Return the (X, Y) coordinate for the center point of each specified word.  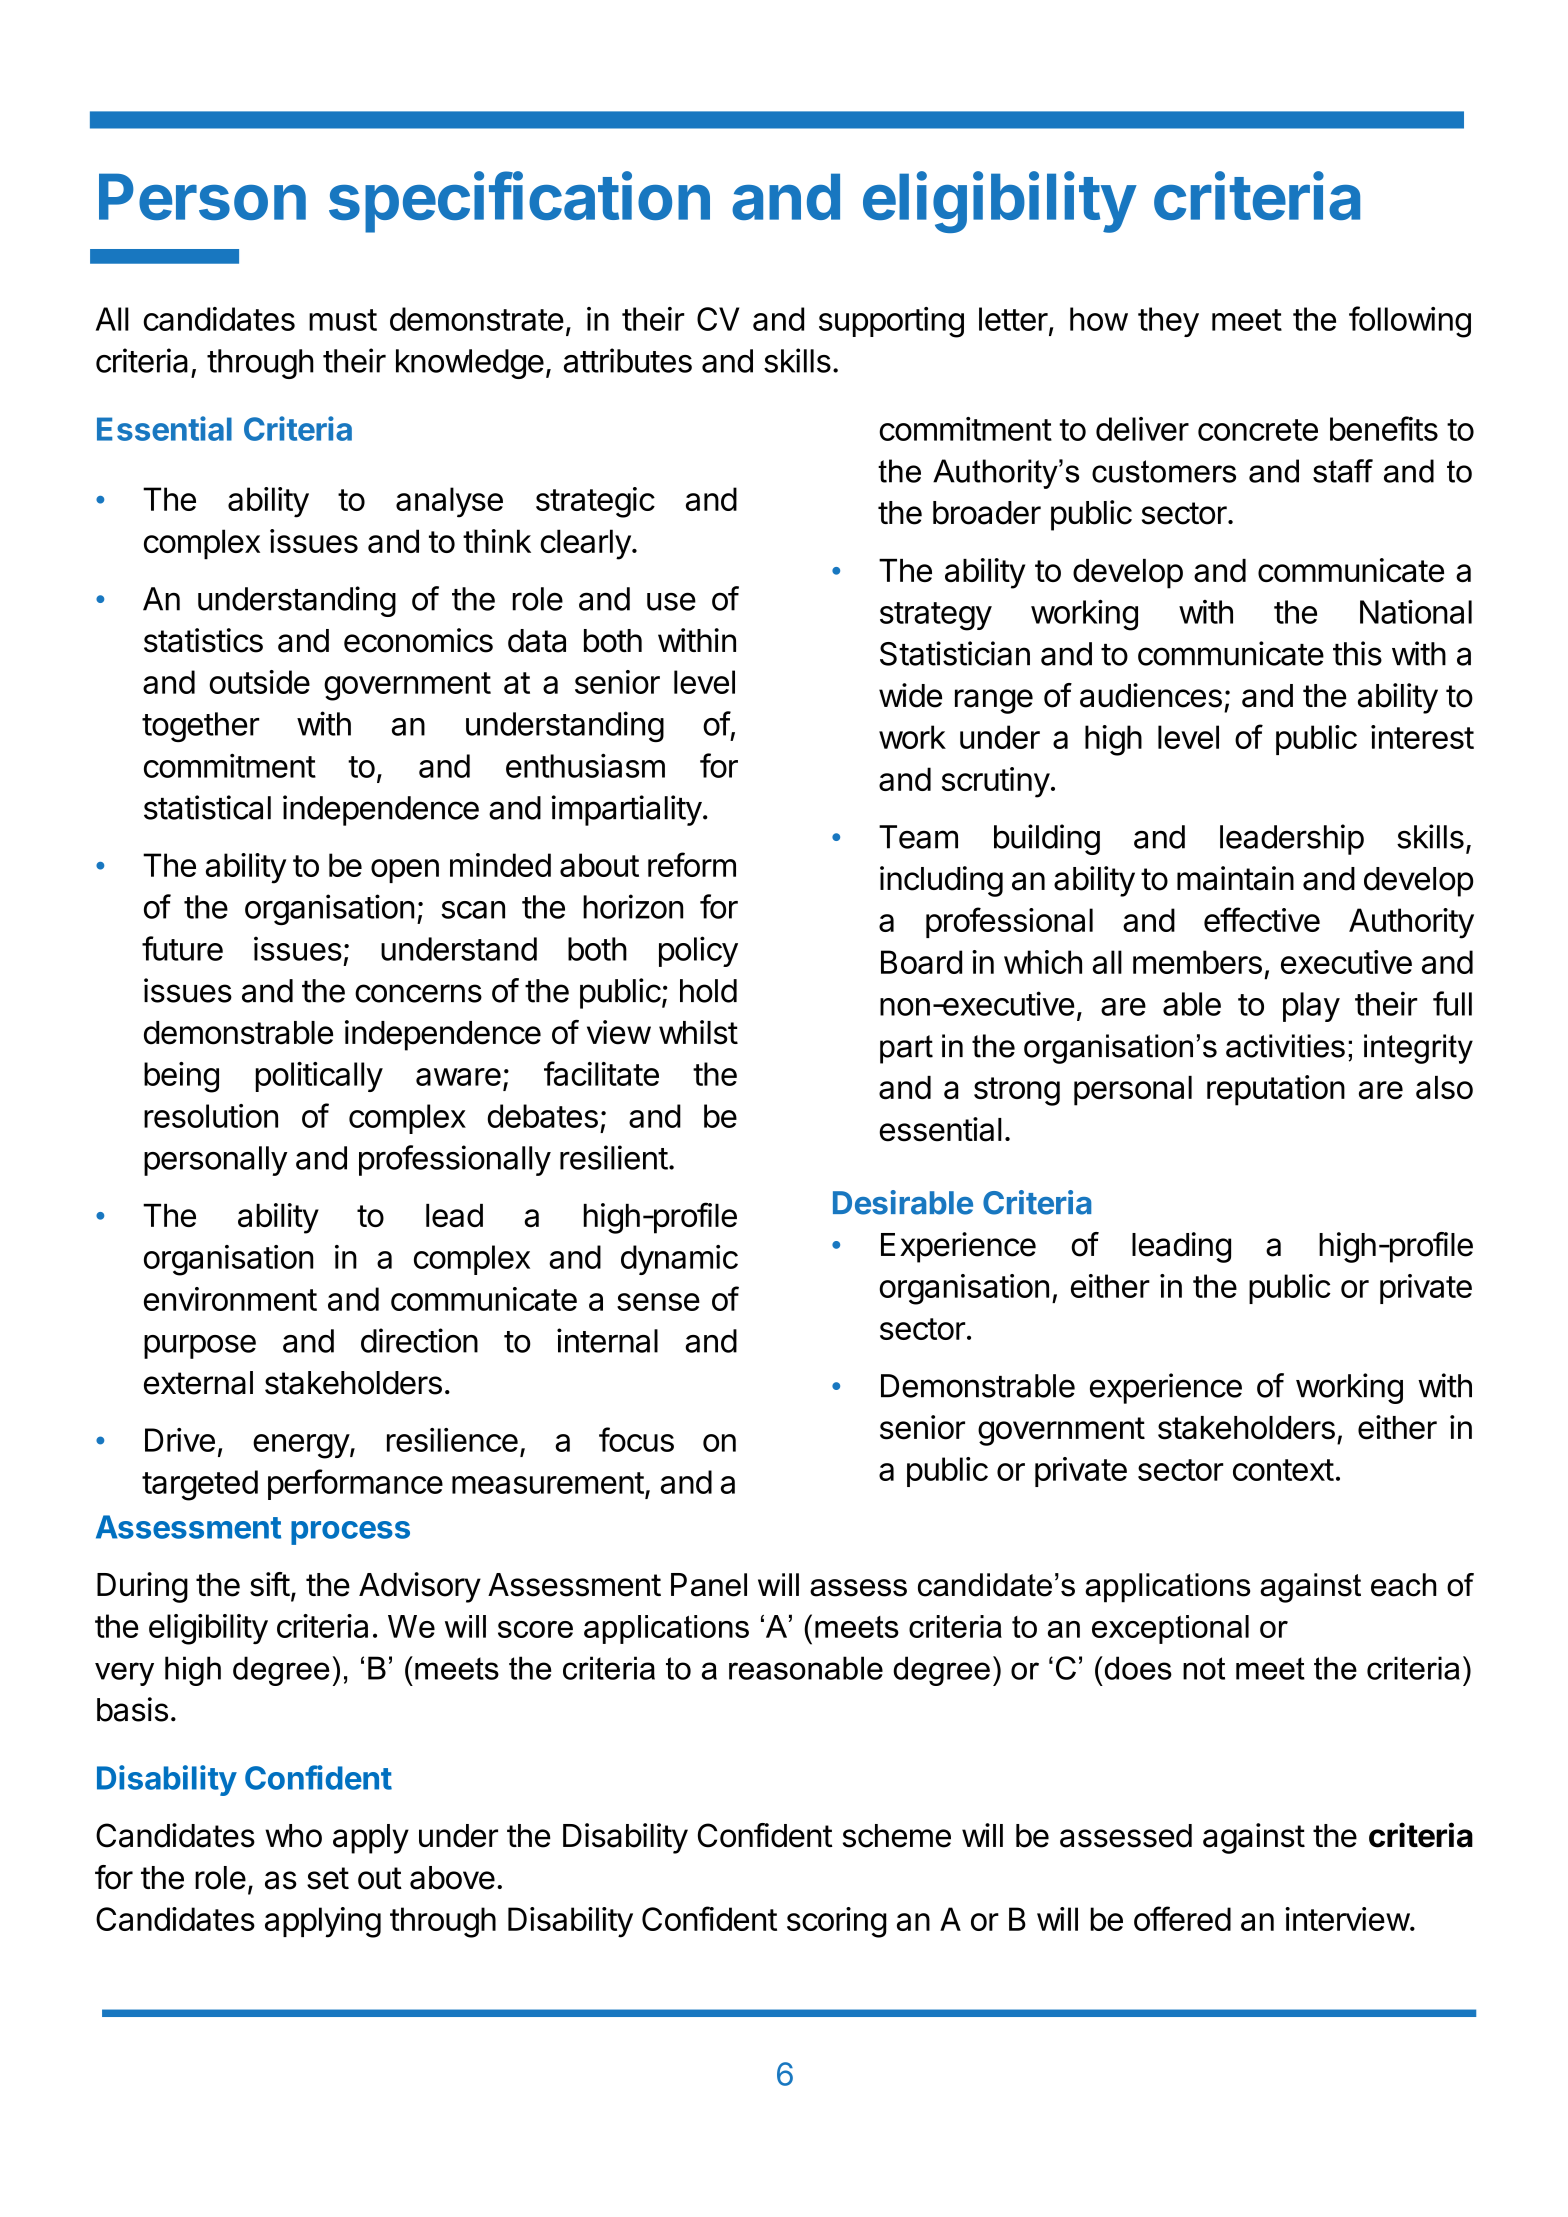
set (328, 1878)
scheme (897, 1836)
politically (319, 1077)
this (1357, 653)
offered (1182, 1918)
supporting (891, 322)
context (1283, 1470)
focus (636, 1439)
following (1410, 322)
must (343, 320)
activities (1285, 1046)
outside (259, 682)
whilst (698, 1032)
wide (910, 695)
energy (302, 1446)
